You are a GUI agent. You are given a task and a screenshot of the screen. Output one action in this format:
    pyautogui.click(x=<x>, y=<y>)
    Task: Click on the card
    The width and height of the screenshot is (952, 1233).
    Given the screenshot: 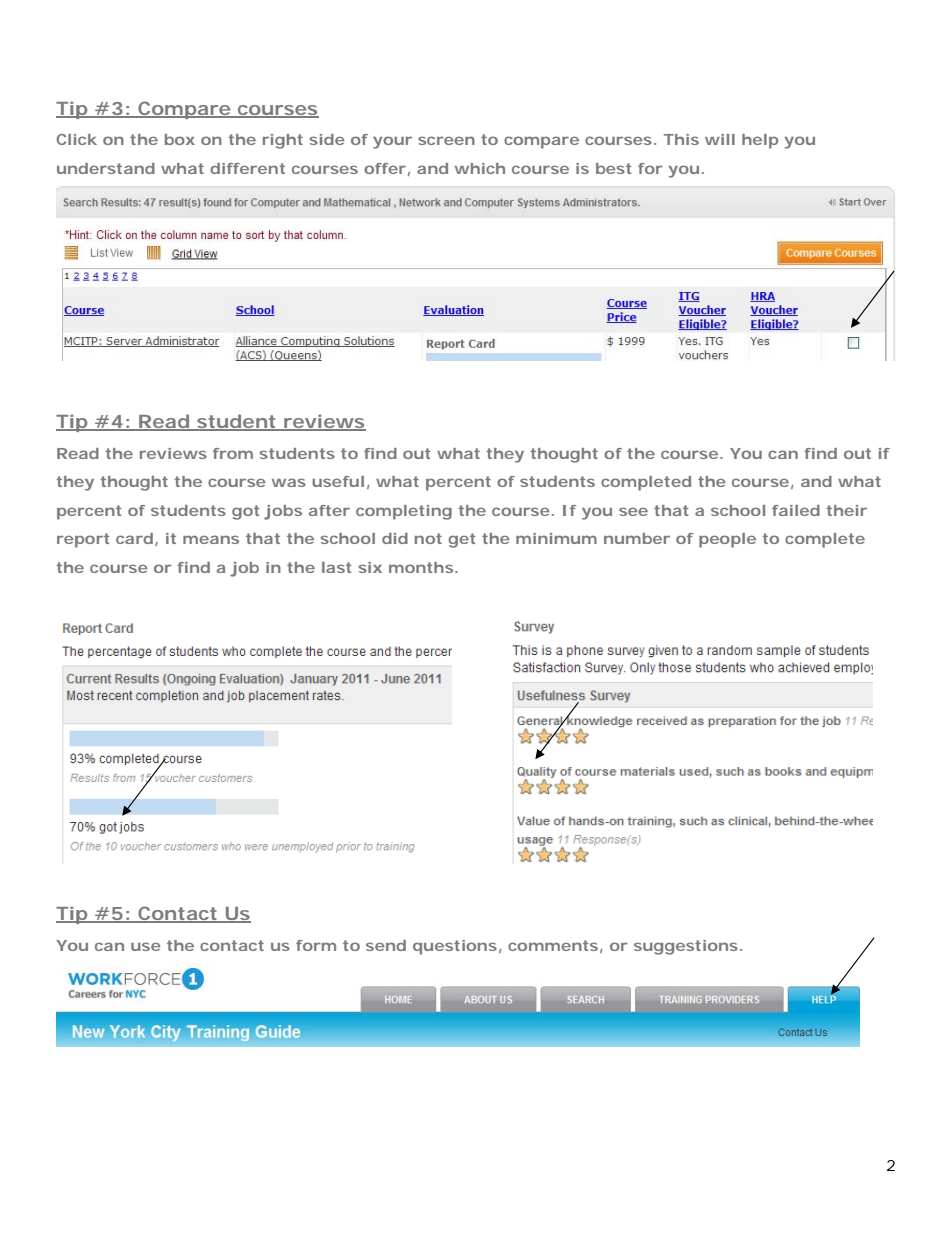 What is the action you would take?
    pyautogui.click(x=134, y=538)
